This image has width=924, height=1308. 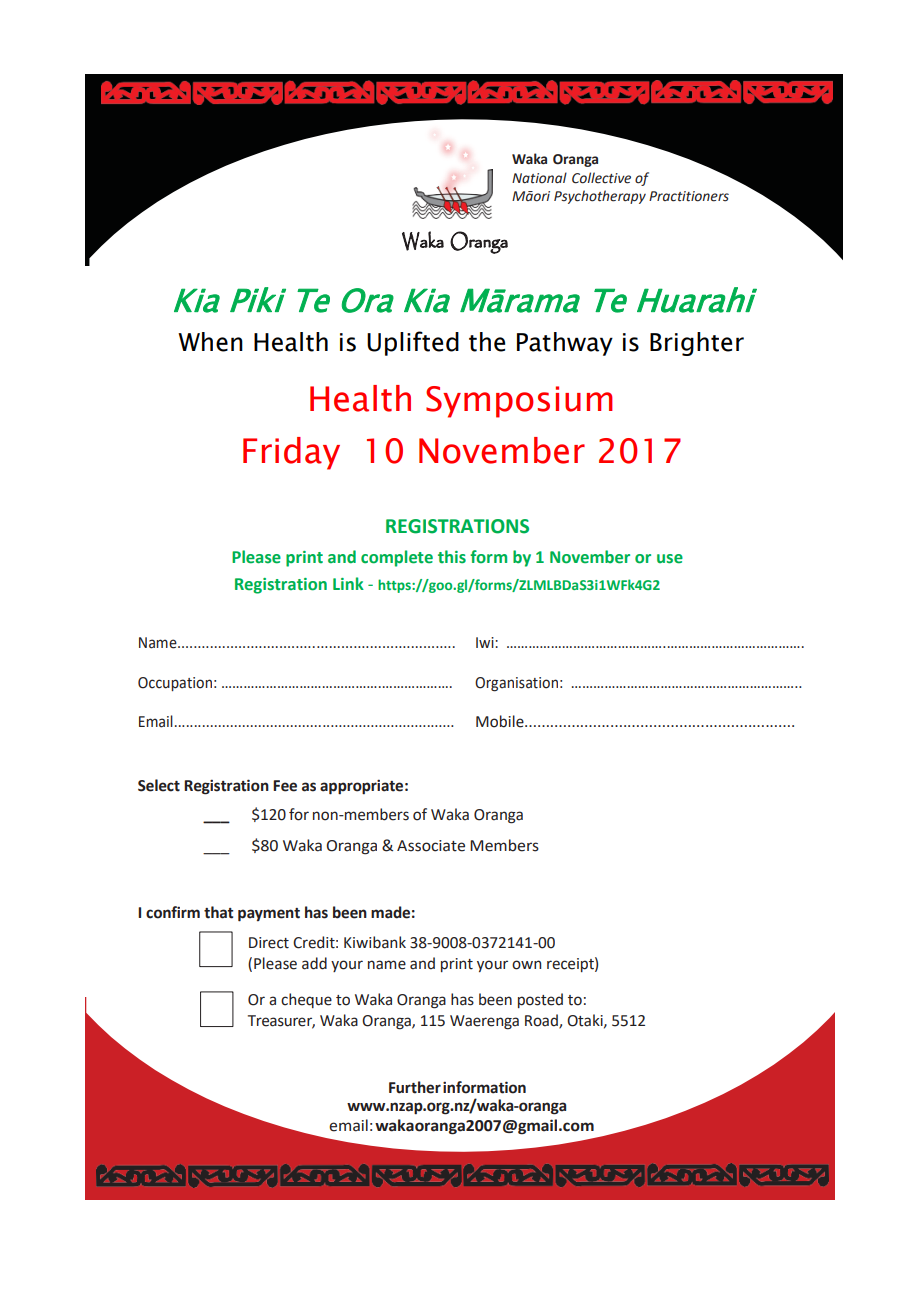 What do you see at coordinates (285, 786) in the image?
I see `Fee` at bounding box center [285, 786].
